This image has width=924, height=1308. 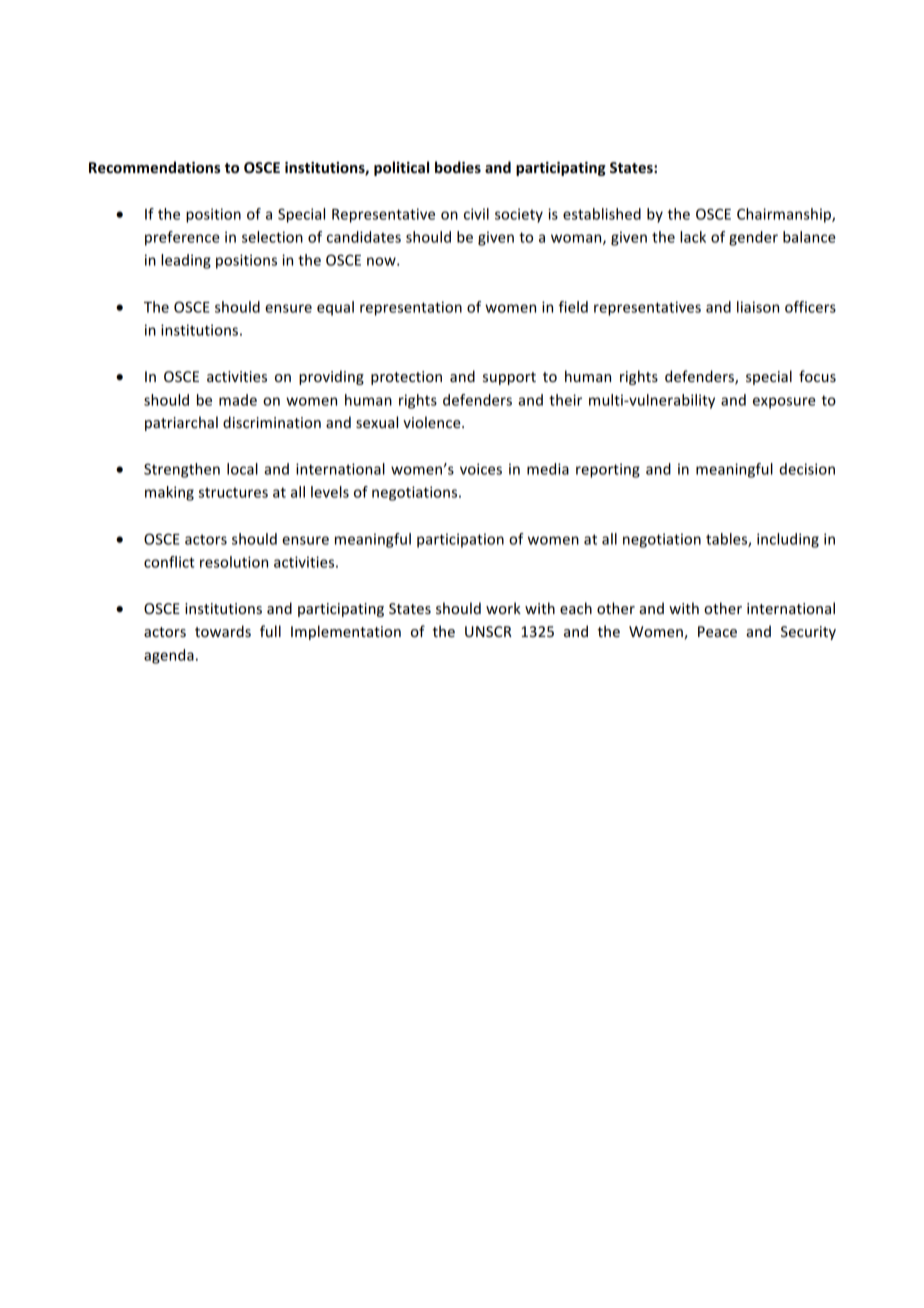 What do you see at coordinates (758, 307) in the image?
I see `liaison` at bounding box center [758, 307].
